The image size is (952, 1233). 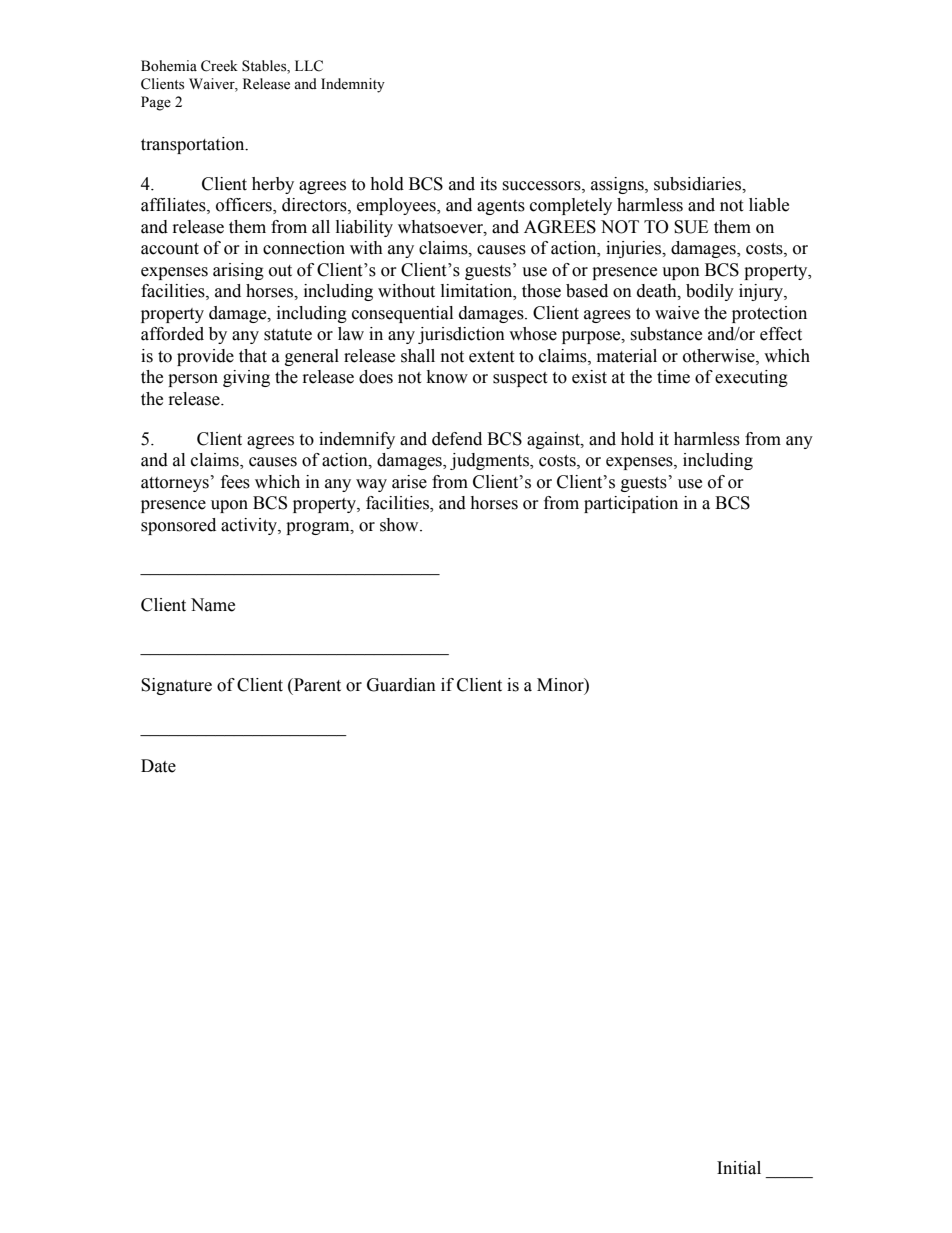 I want to click on Initial, so click(x=739, y=1168).
